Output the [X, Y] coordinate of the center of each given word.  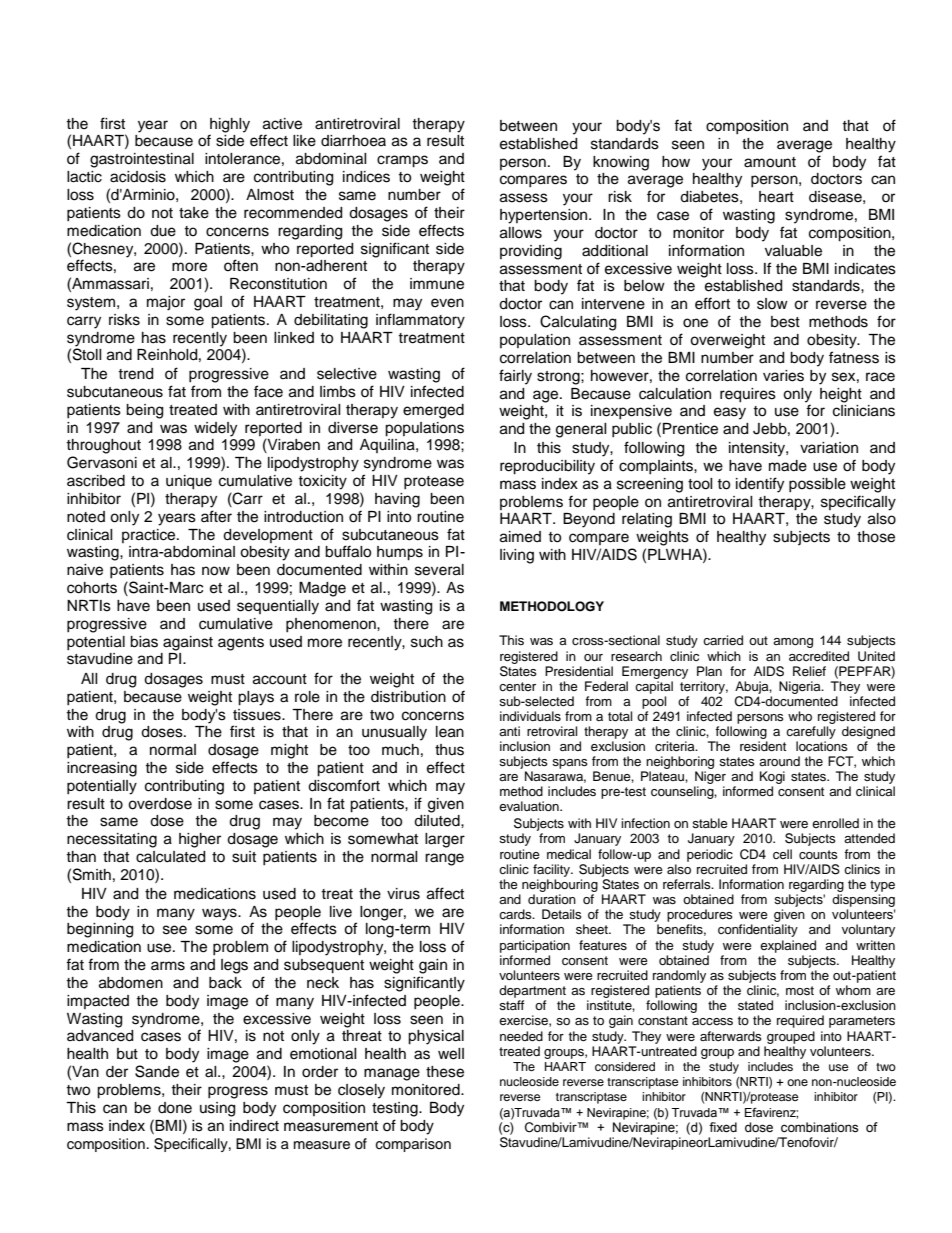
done [175, 1108]
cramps [402, 161]
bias [144, 642]
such [427, 642]
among [793, 643]
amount [770, 162]
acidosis [138, 177]
